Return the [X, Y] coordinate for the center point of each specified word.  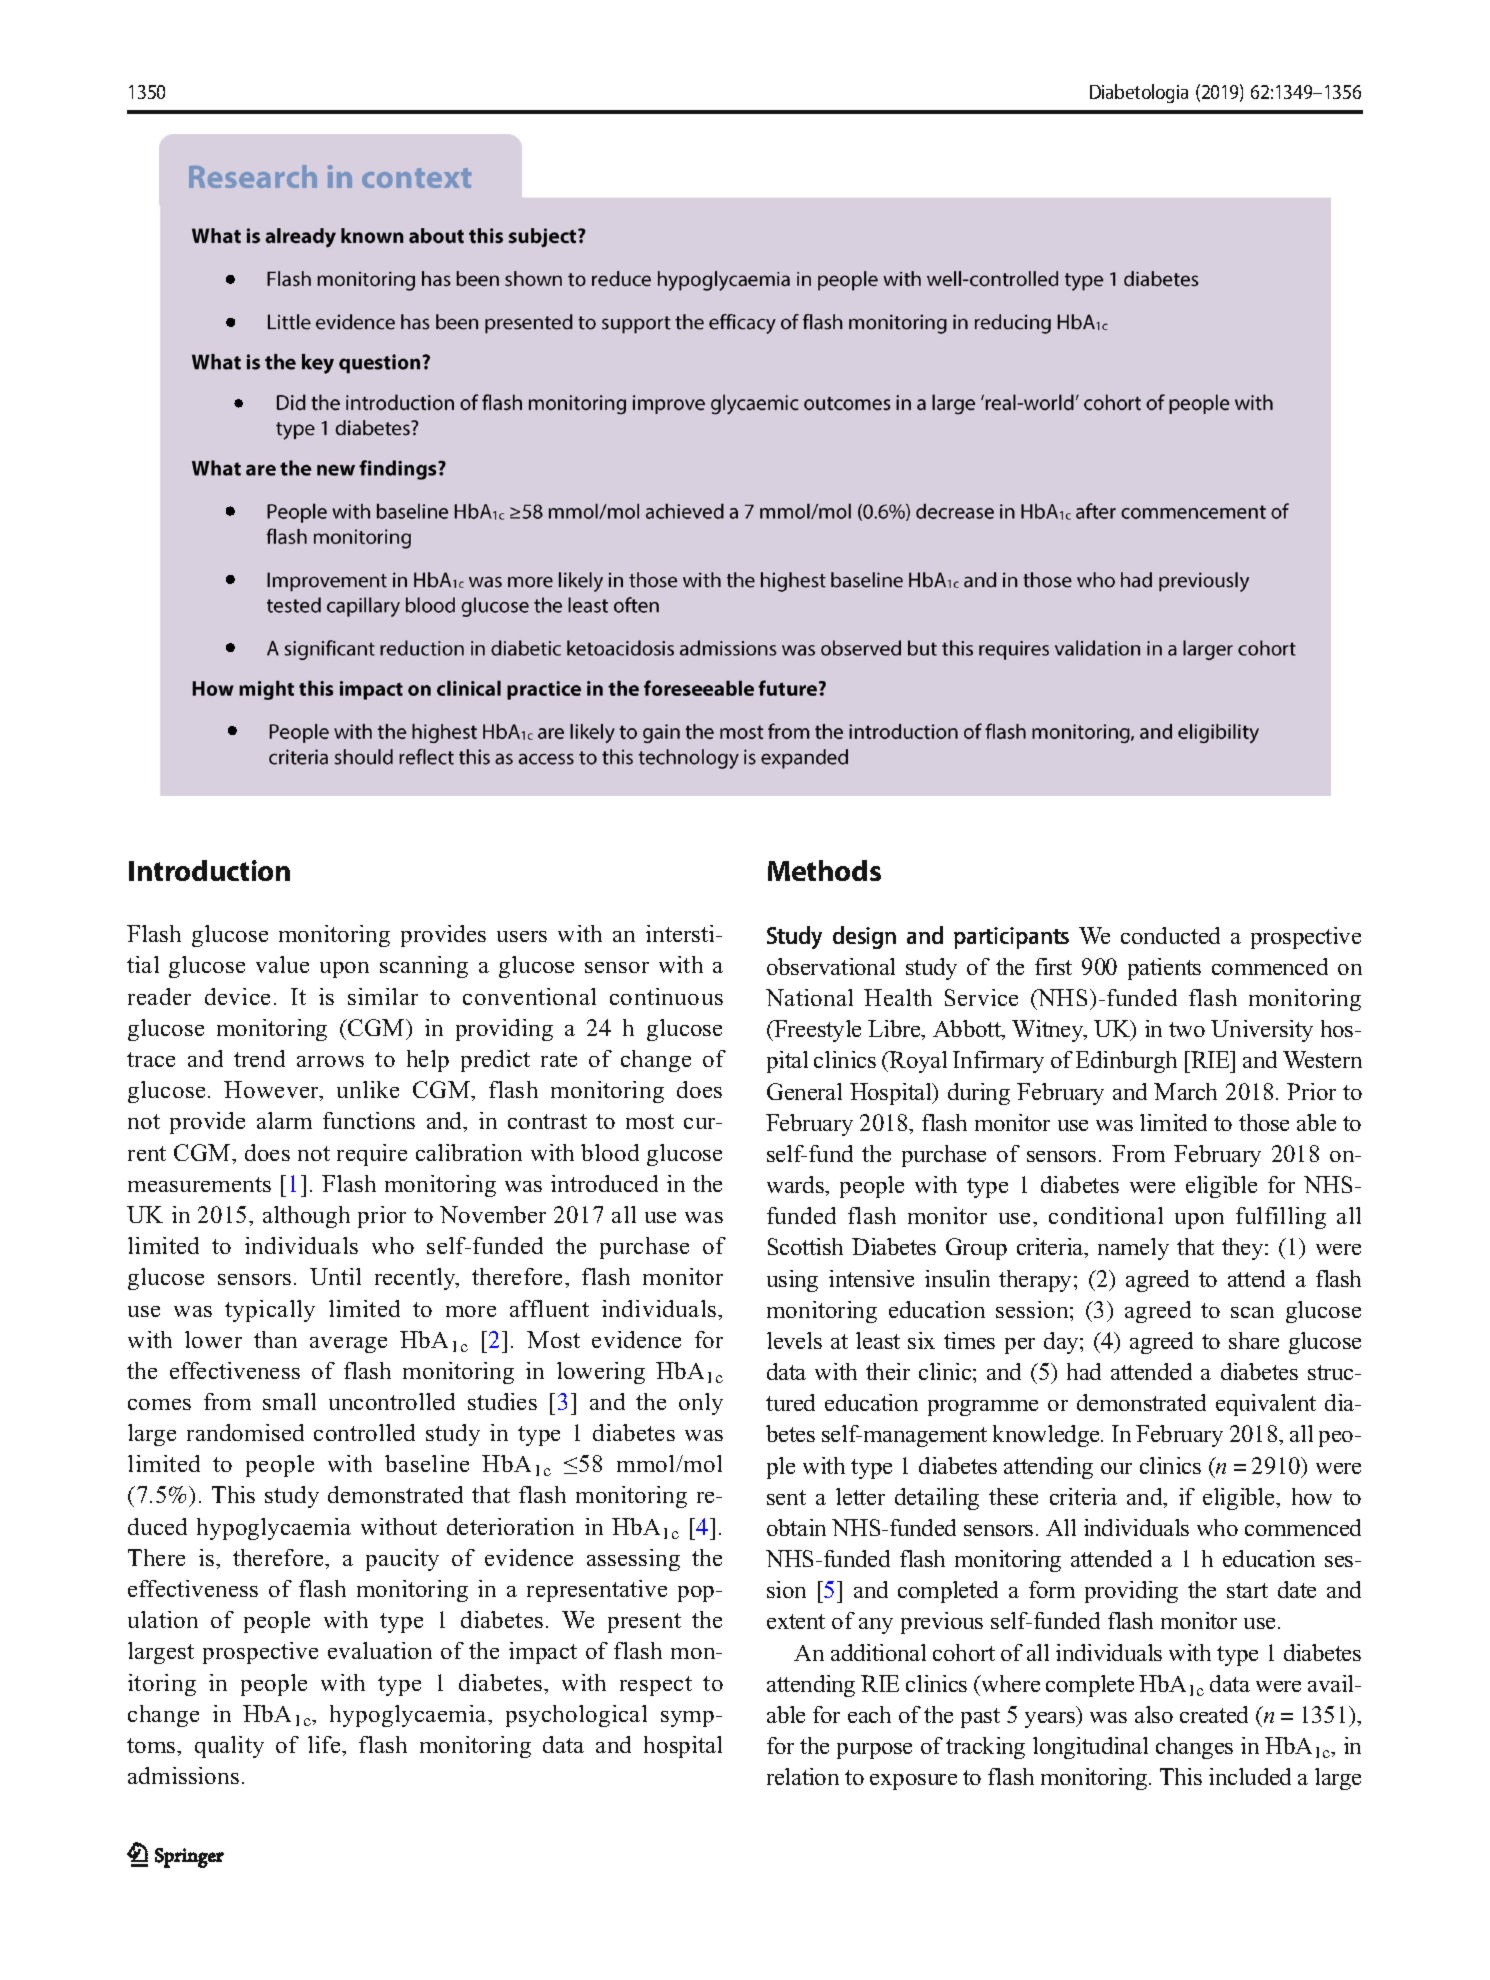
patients [1164, 969]
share [1254, 1340]
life [325, 1744]
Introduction [209, 870]
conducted [1170, 935]
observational [831, 966]
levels [794, 1340]
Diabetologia [1139, 93]
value [282, 964]
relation [803, 1776]
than [275, 1339]
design [864, 937]
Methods [824, 870]
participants [1011, 938]
